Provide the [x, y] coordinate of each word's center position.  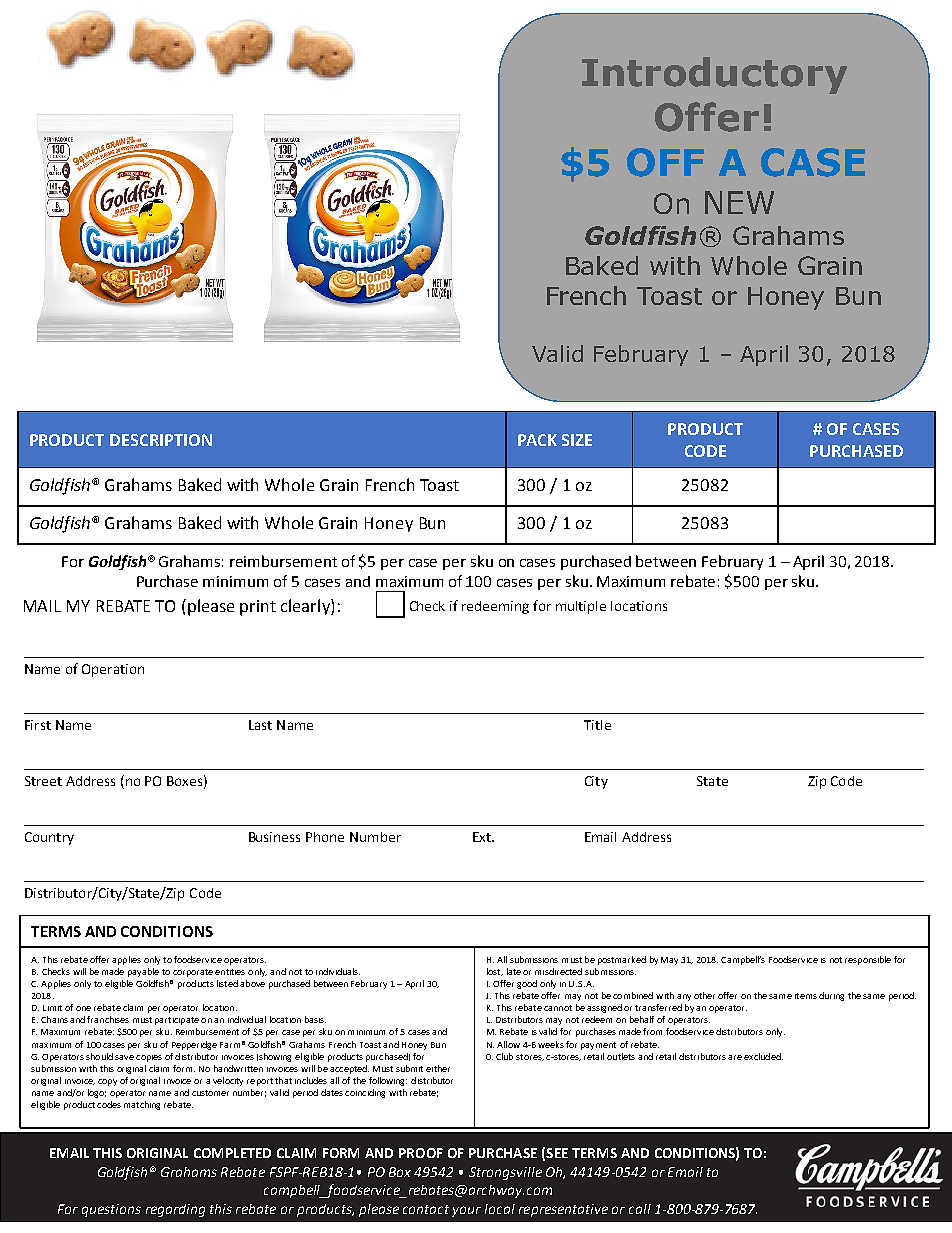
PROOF [421, 1153]
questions [111, 1210]
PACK [537, 440]
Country [49, 838]
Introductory [714, 75]
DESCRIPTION [161, 440]
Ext [483, 837]
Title [597, 725]
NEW [739, 202]
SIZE [577, 440]
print [258, 608]
